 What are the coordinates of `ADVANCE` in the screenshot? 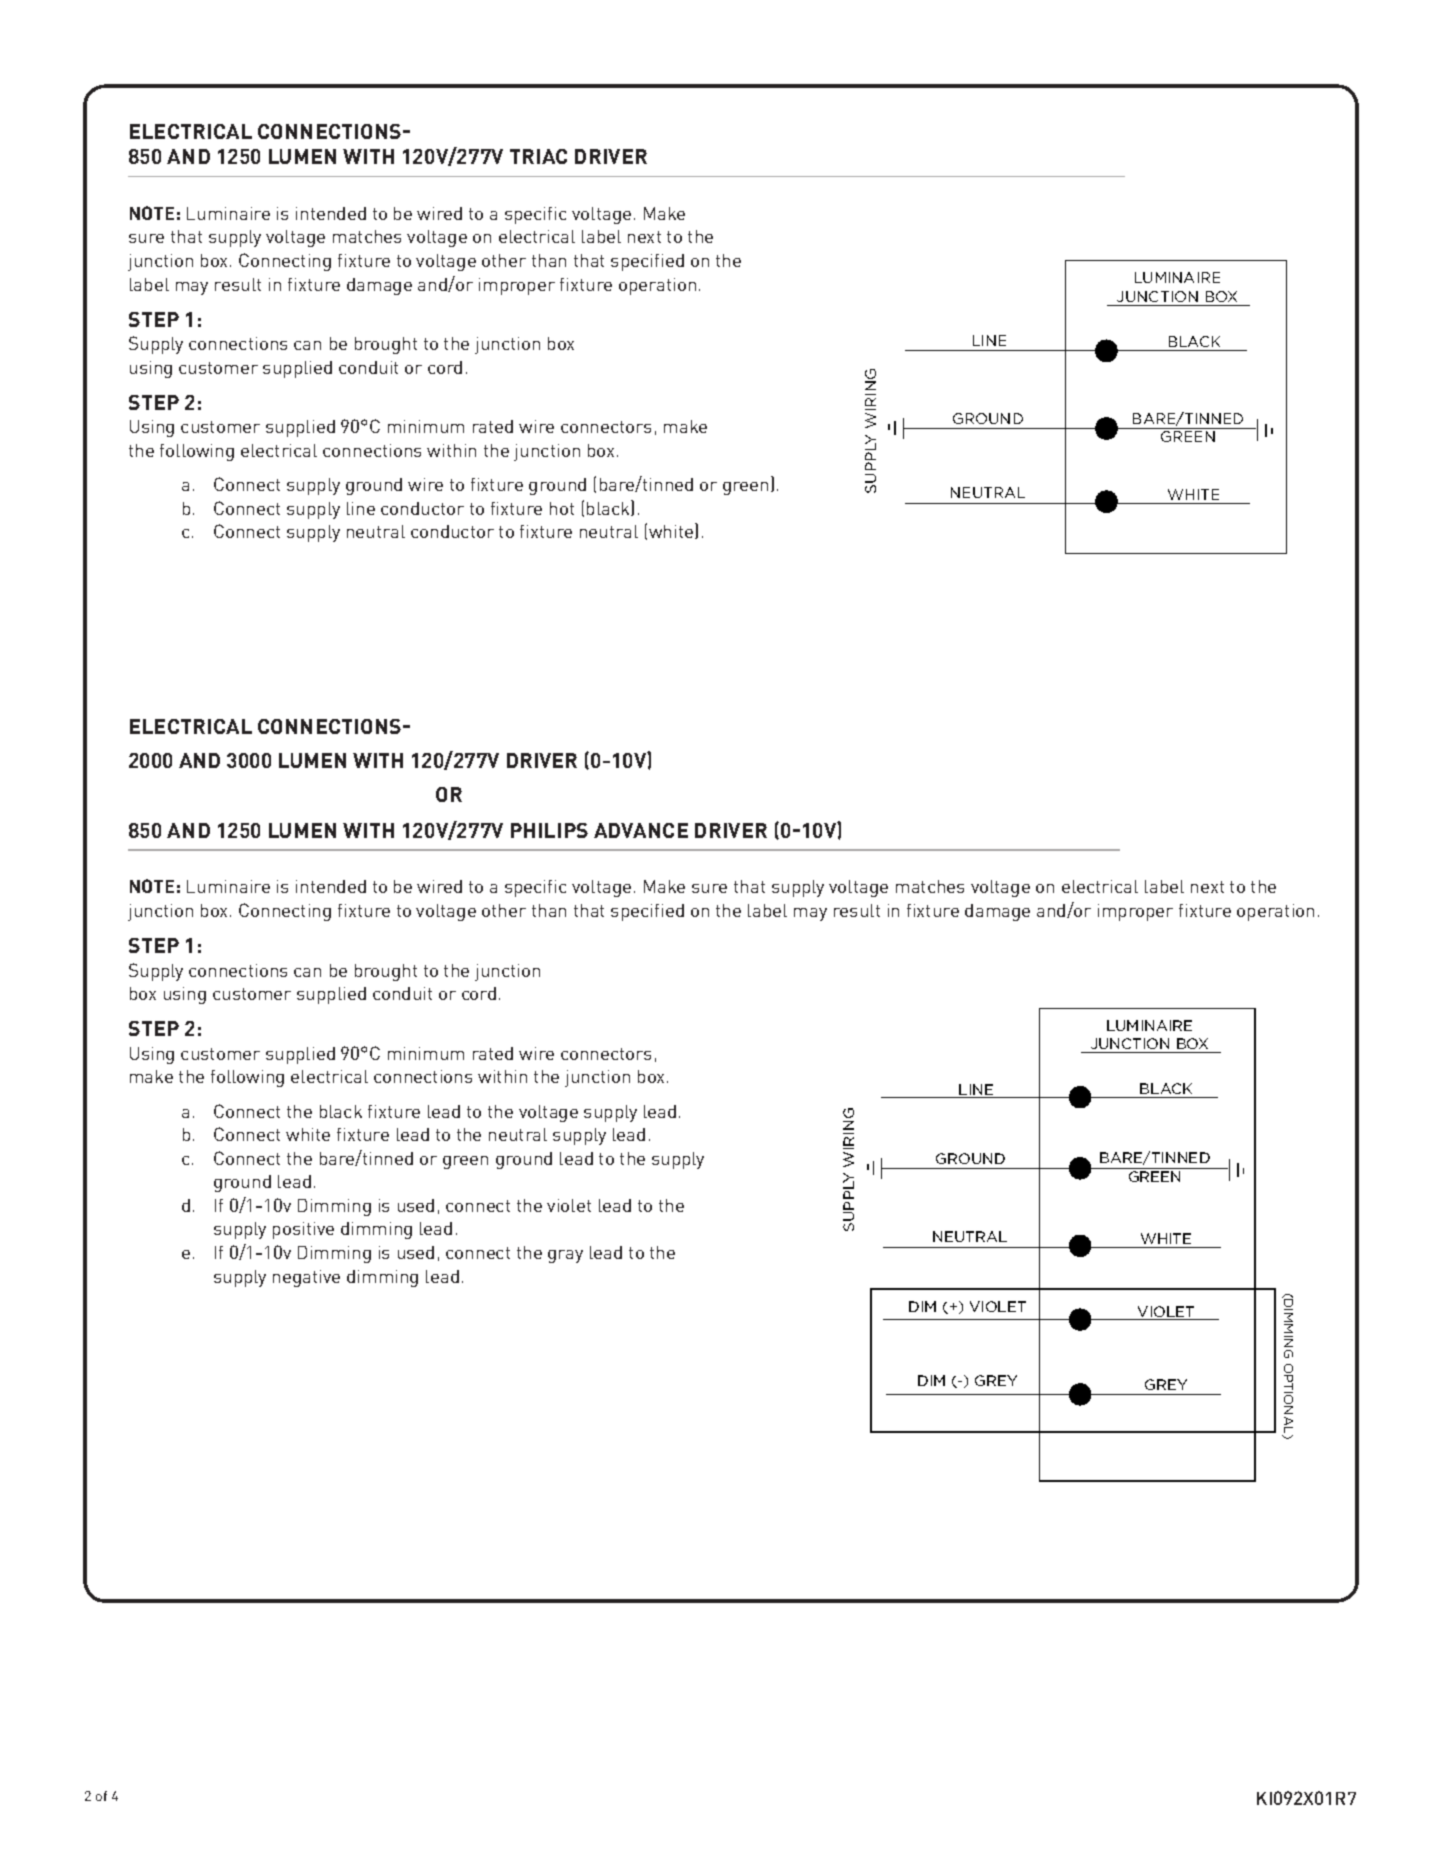 It's located at (641, 830).
